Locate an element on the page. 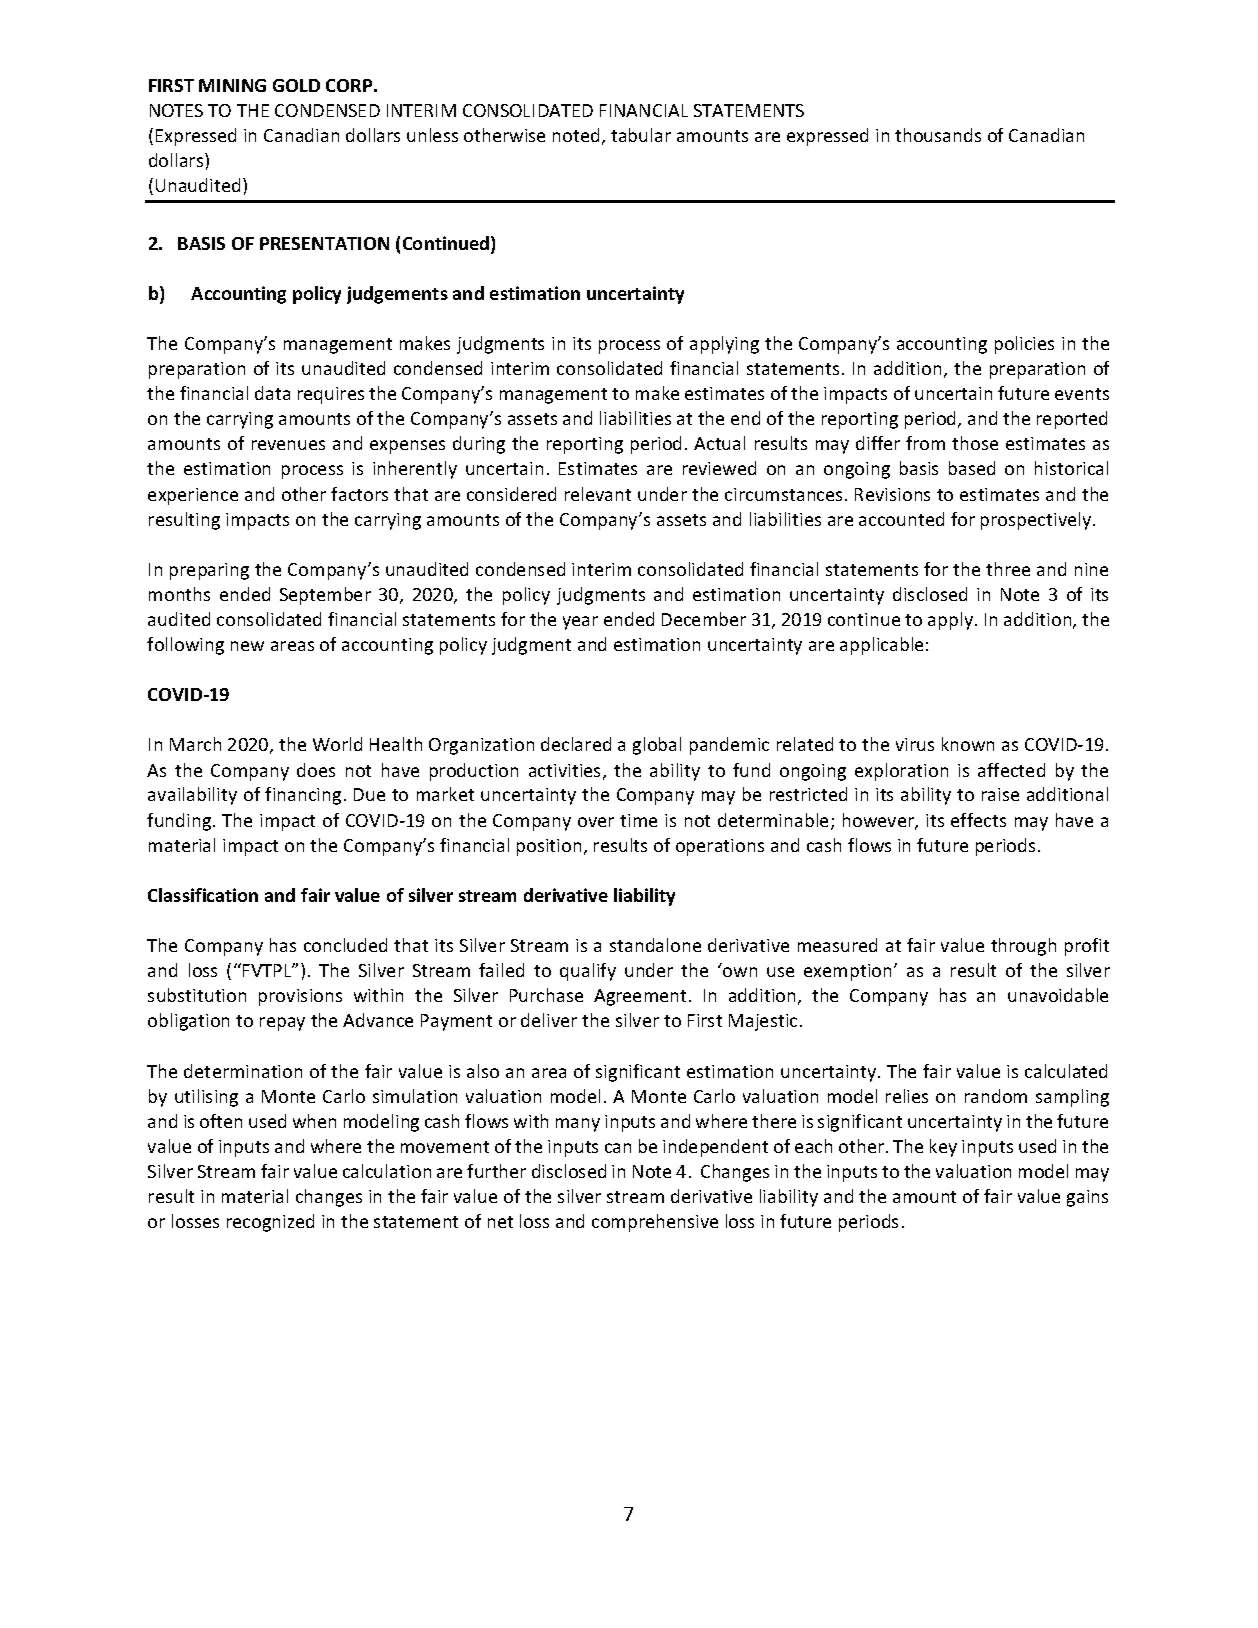 The image size is (1258, 1628). revenues is located at coordinates (288, 445).
